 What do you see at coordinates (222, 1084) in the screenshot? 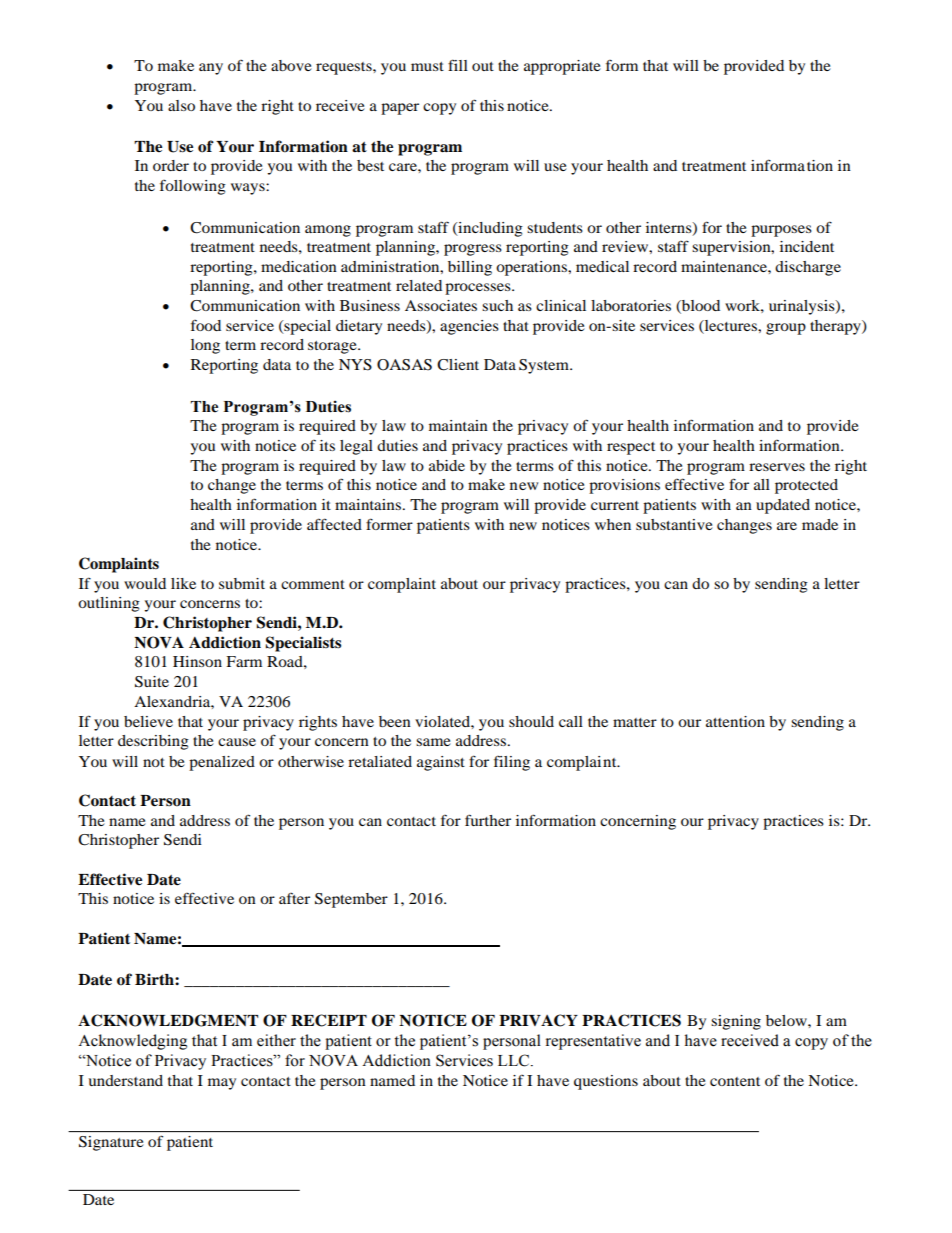
I see `may` at bounding box center [222, 1084].
